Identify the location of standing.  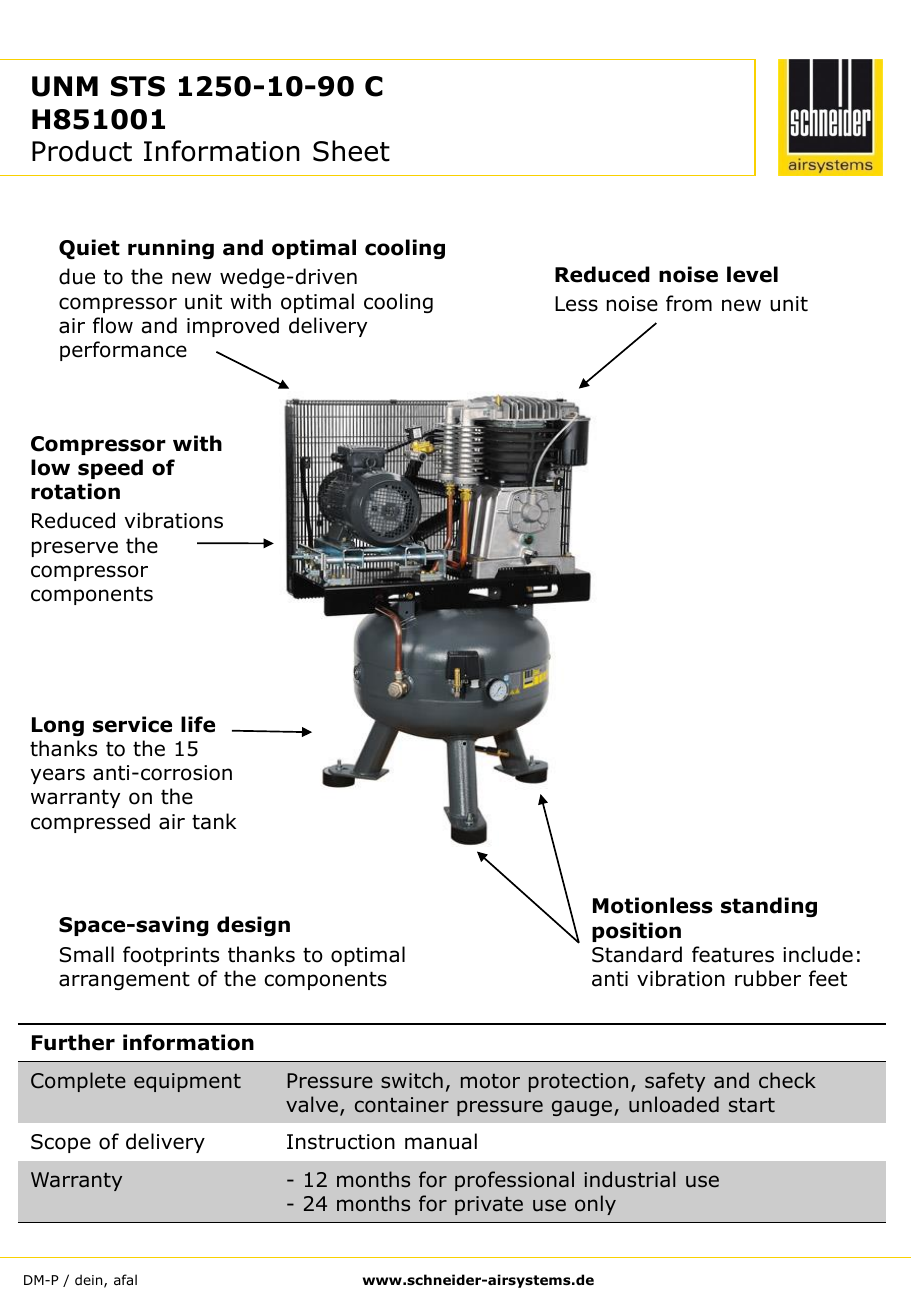
(769, 907).
